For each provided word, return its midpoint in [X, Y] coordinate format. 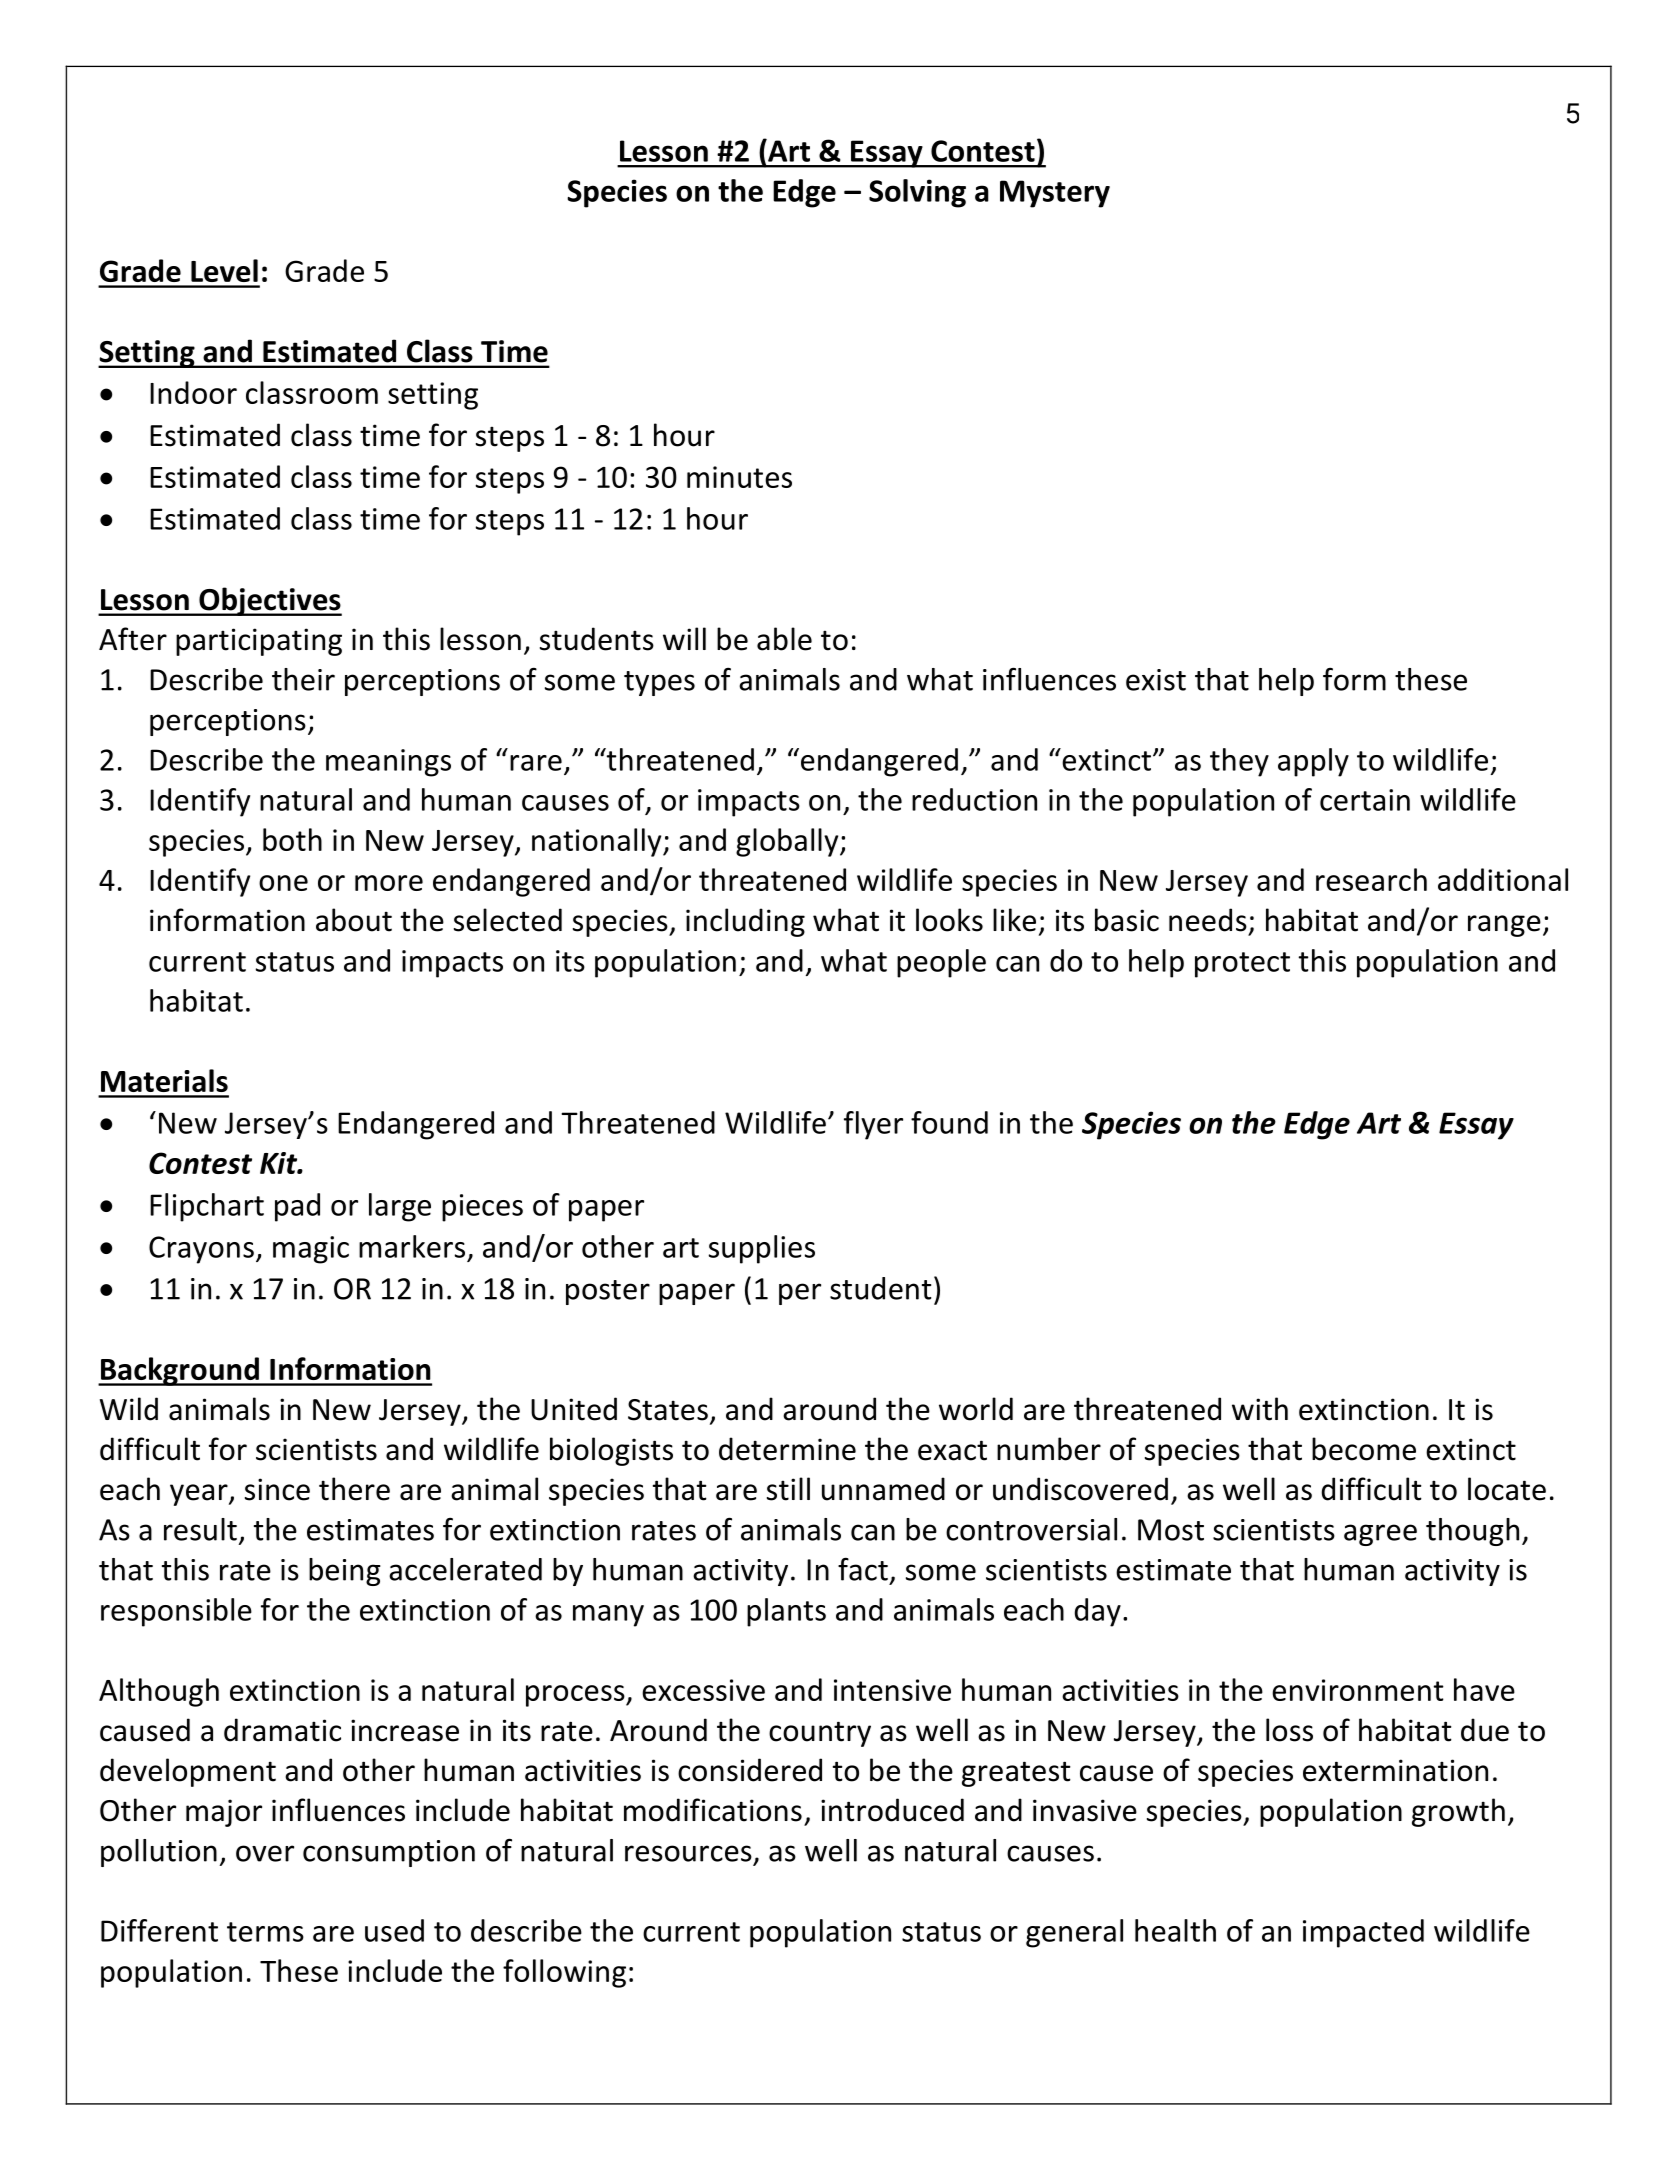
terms [265, 1932]
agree [1380, 1535]
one [283, 883]
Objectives [269, 601]
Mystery [1055, 194]
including [745, 922]
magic [311, 1250]
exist [1156, 680]
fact [863, 1569]
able [784, 639]
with [1260, 1409]
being [345, 1572]
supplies [762, 1249]
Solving [917, 193]
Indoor [193, 392]
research [1371, 879]
